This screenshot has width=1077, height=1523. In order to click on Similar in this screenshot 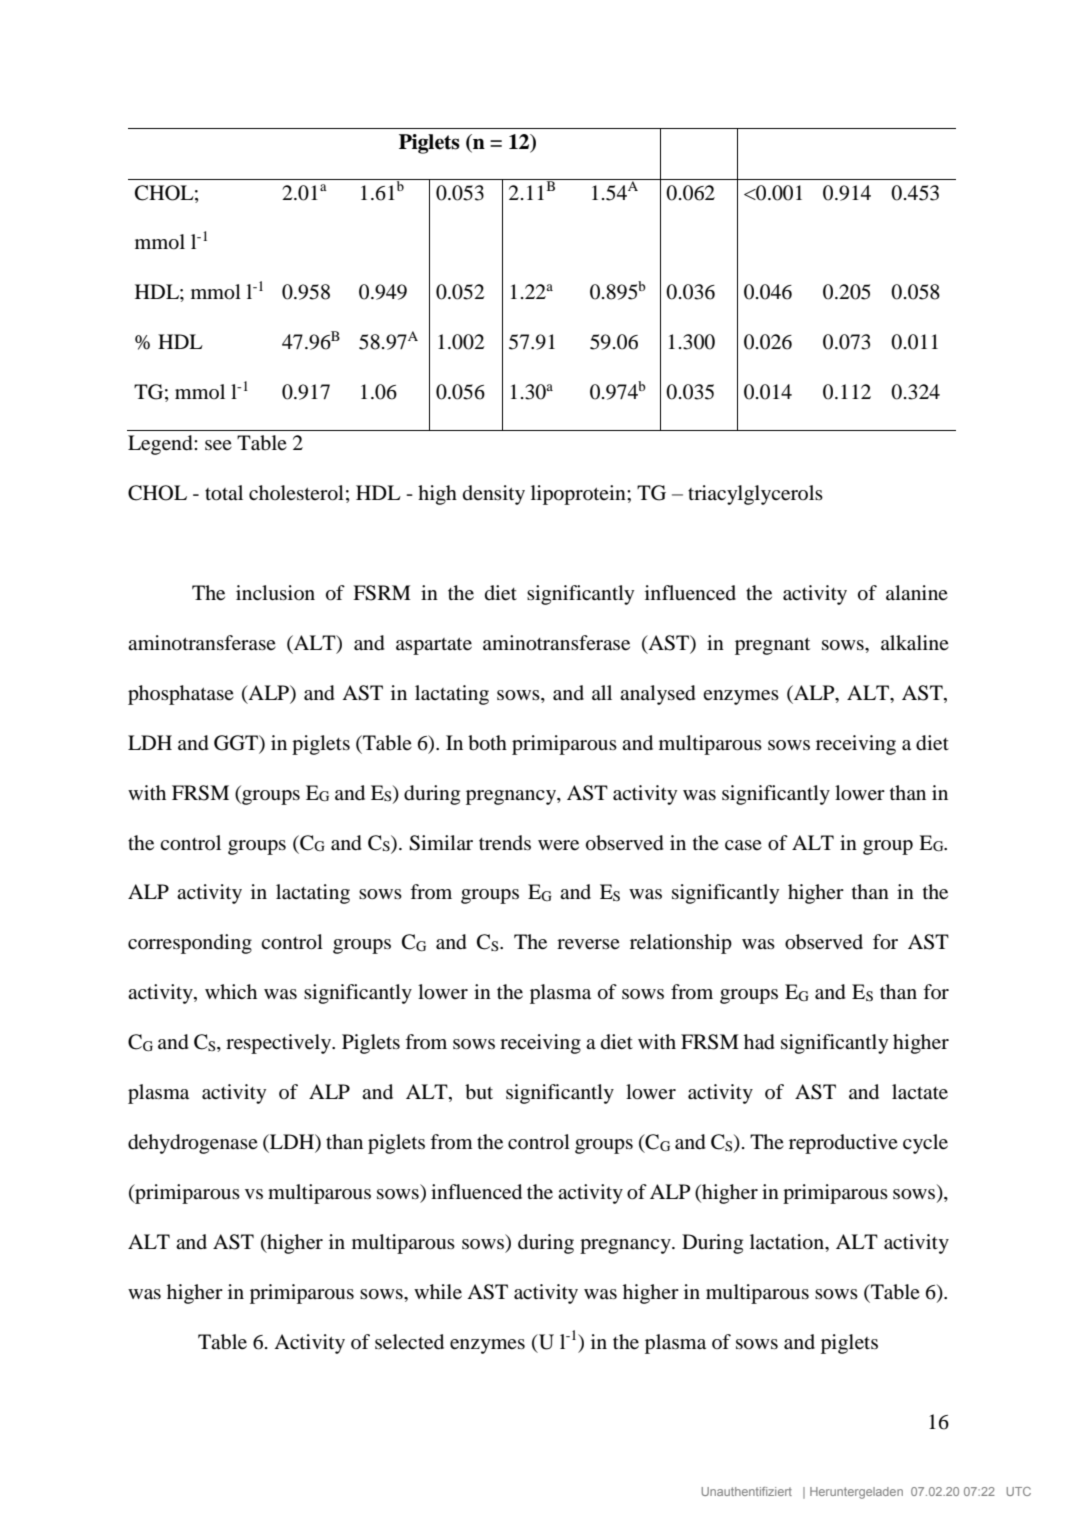, I will do `click(441, 843)`.
